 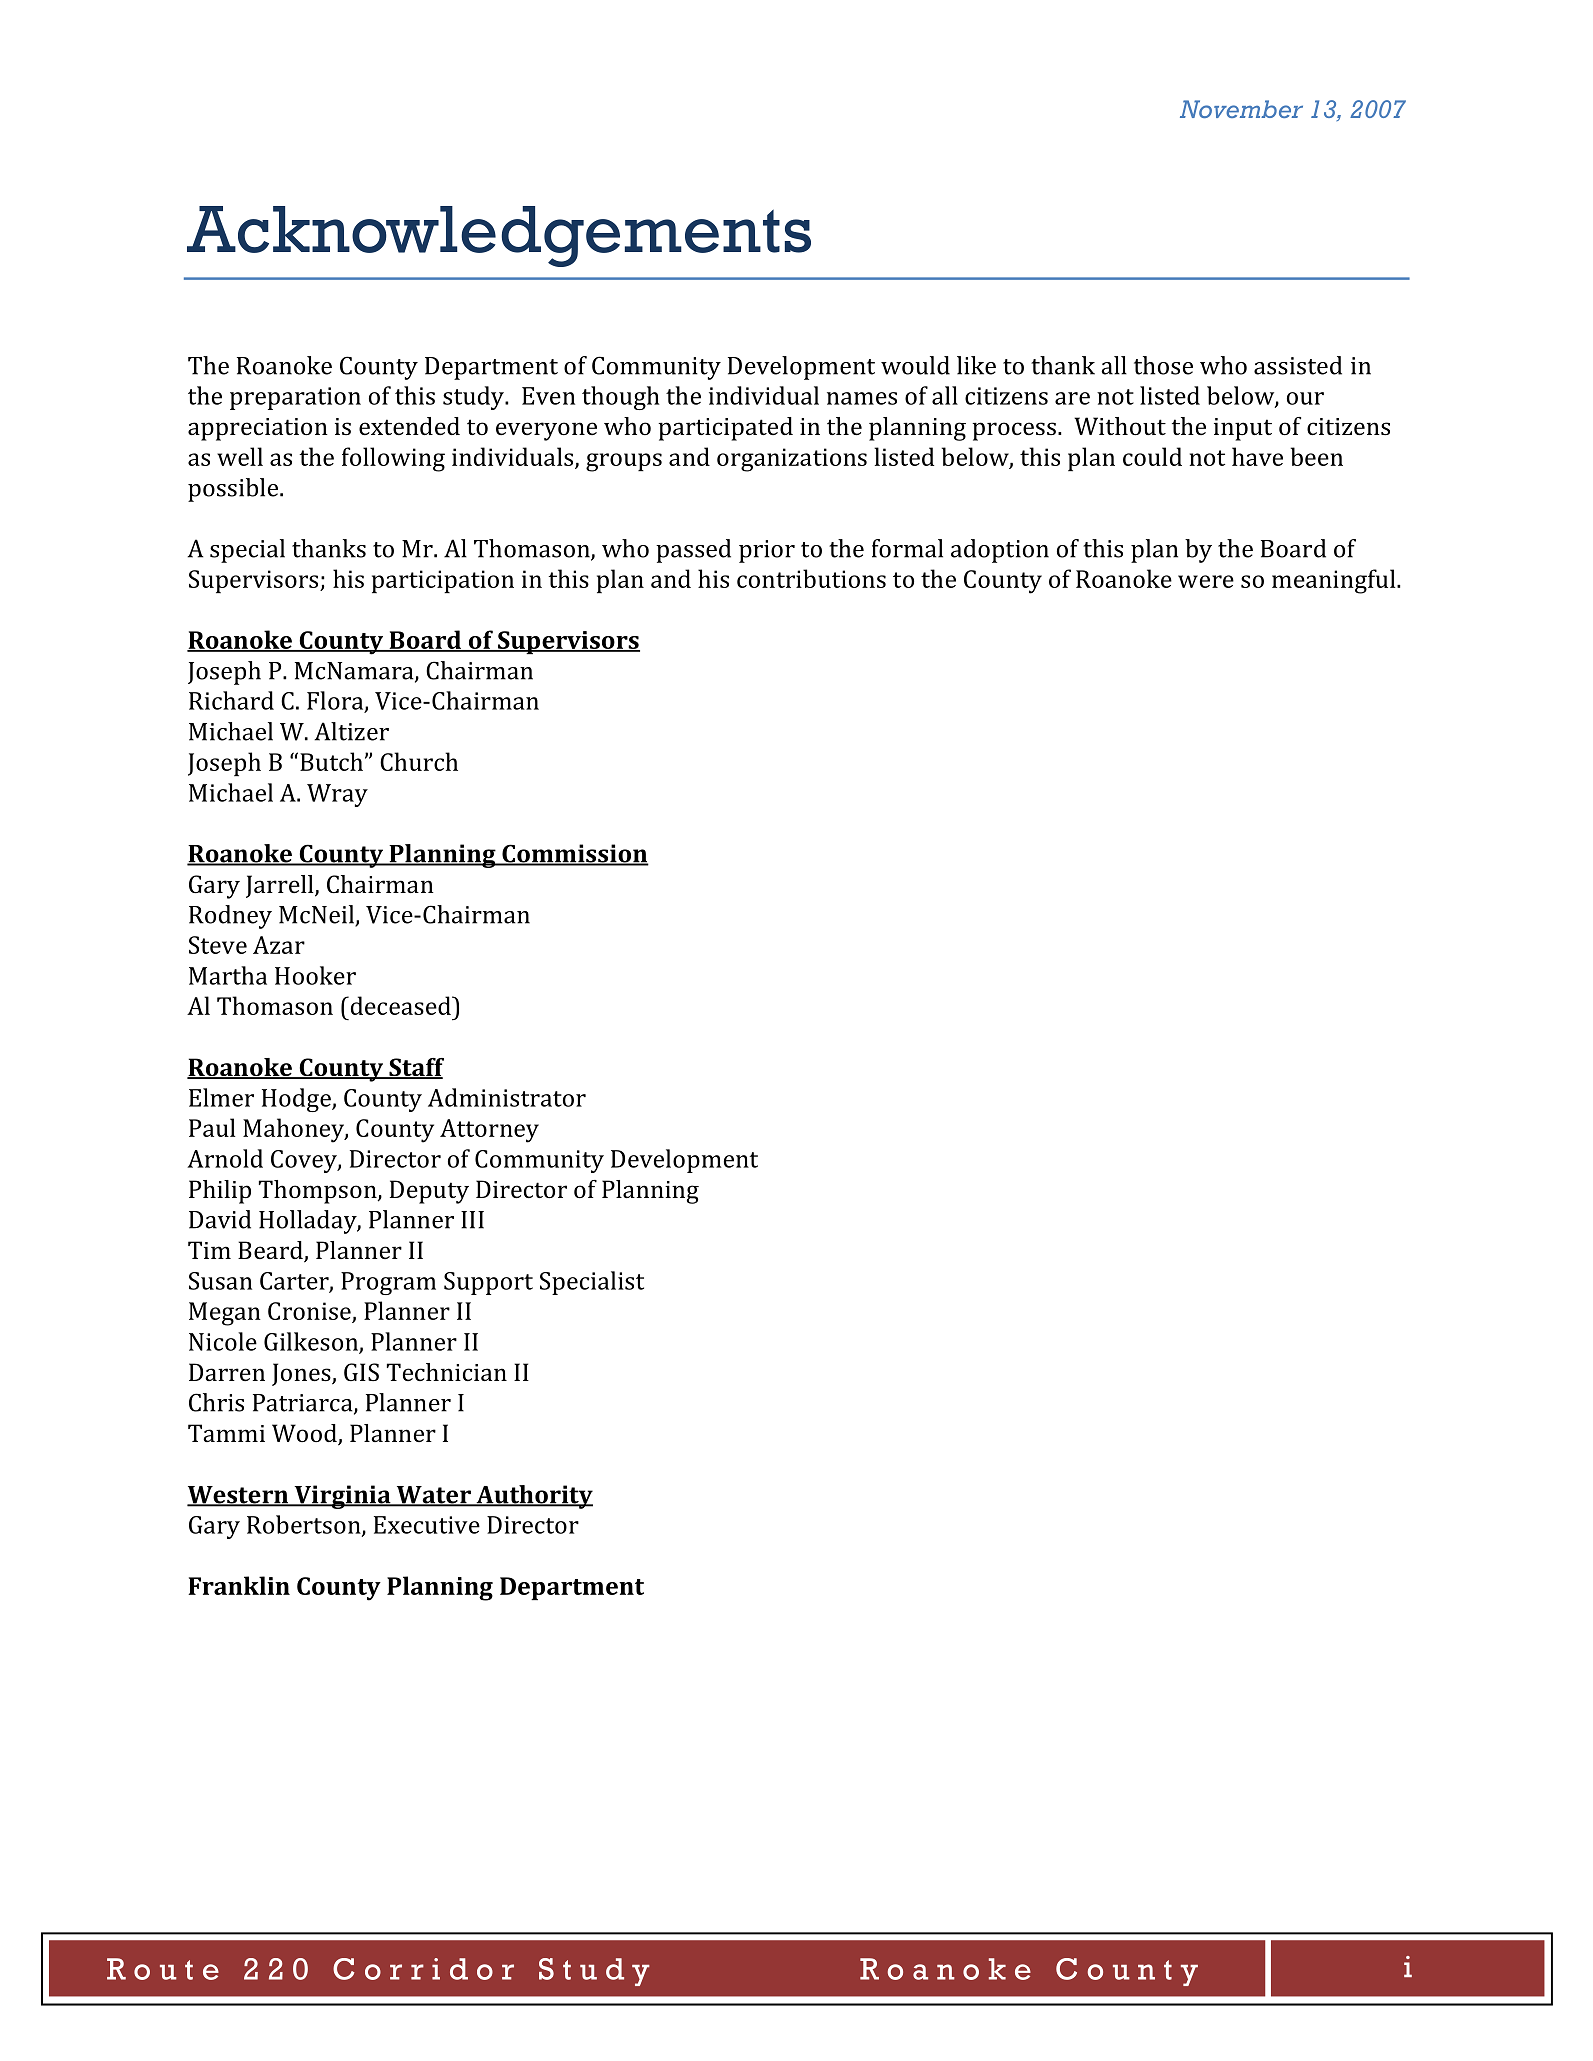 I want to click on organizations, so click(x=792, y=460).
